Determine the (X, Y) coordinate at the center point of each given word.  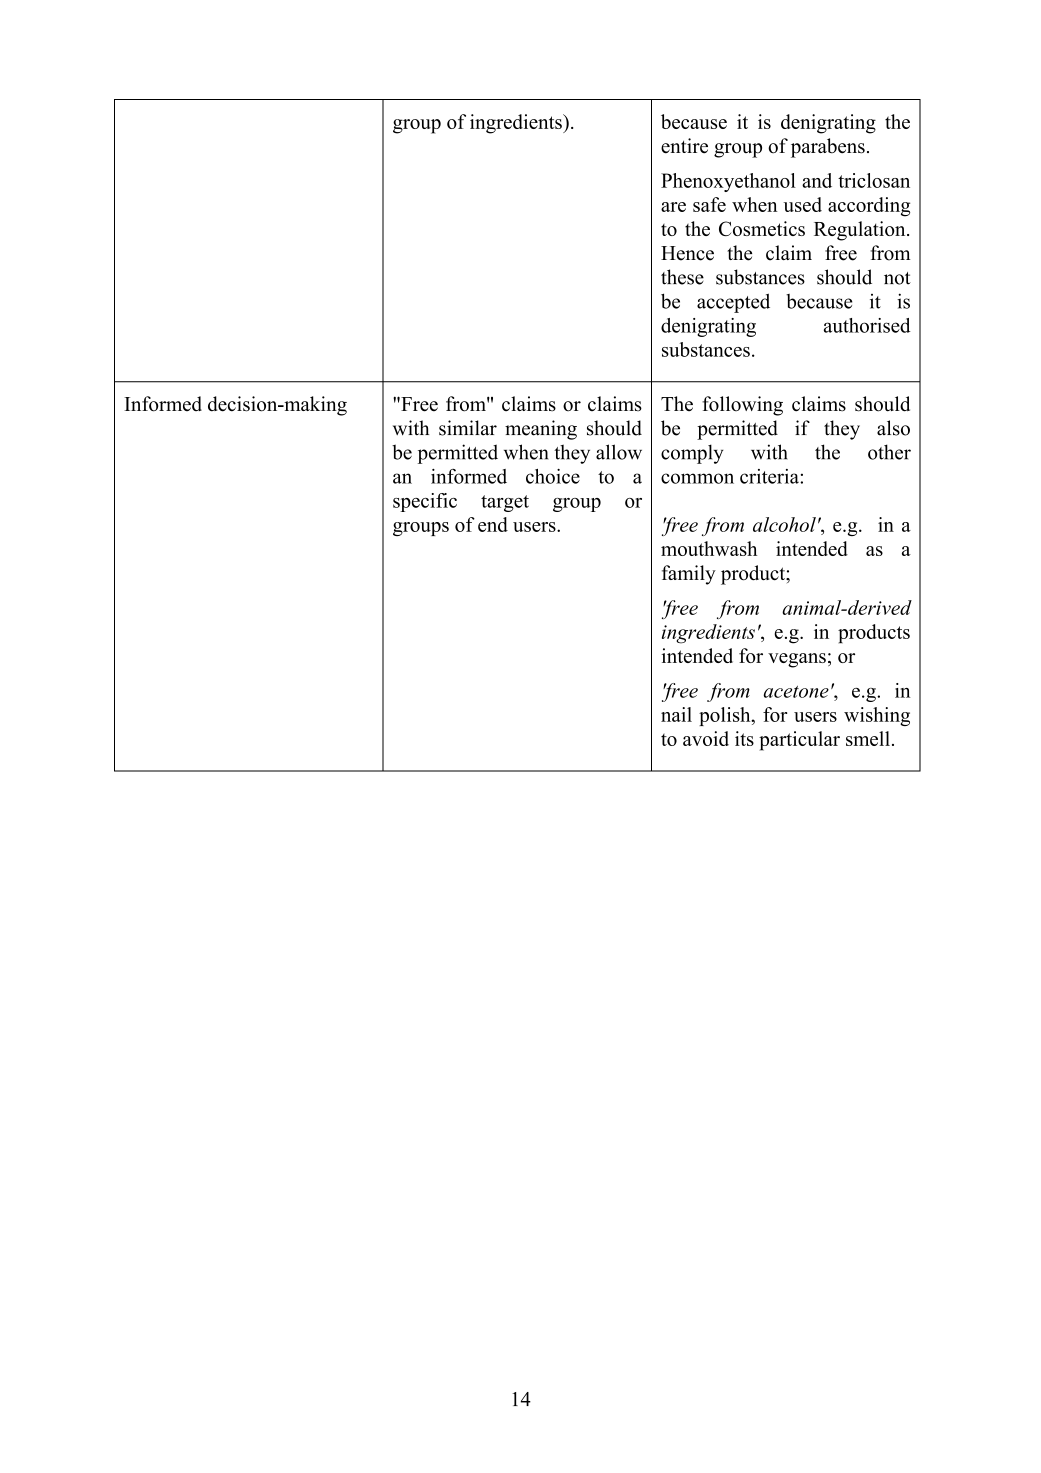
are (673, 207)
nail (676, 714)
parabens (828, 148)
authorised (867, 325)
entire (684, 146)
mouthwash (709, 548)
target (505, 503)
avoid (706, 738)
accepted (733, 303)
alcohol (784, 524)
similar (468, 428)
